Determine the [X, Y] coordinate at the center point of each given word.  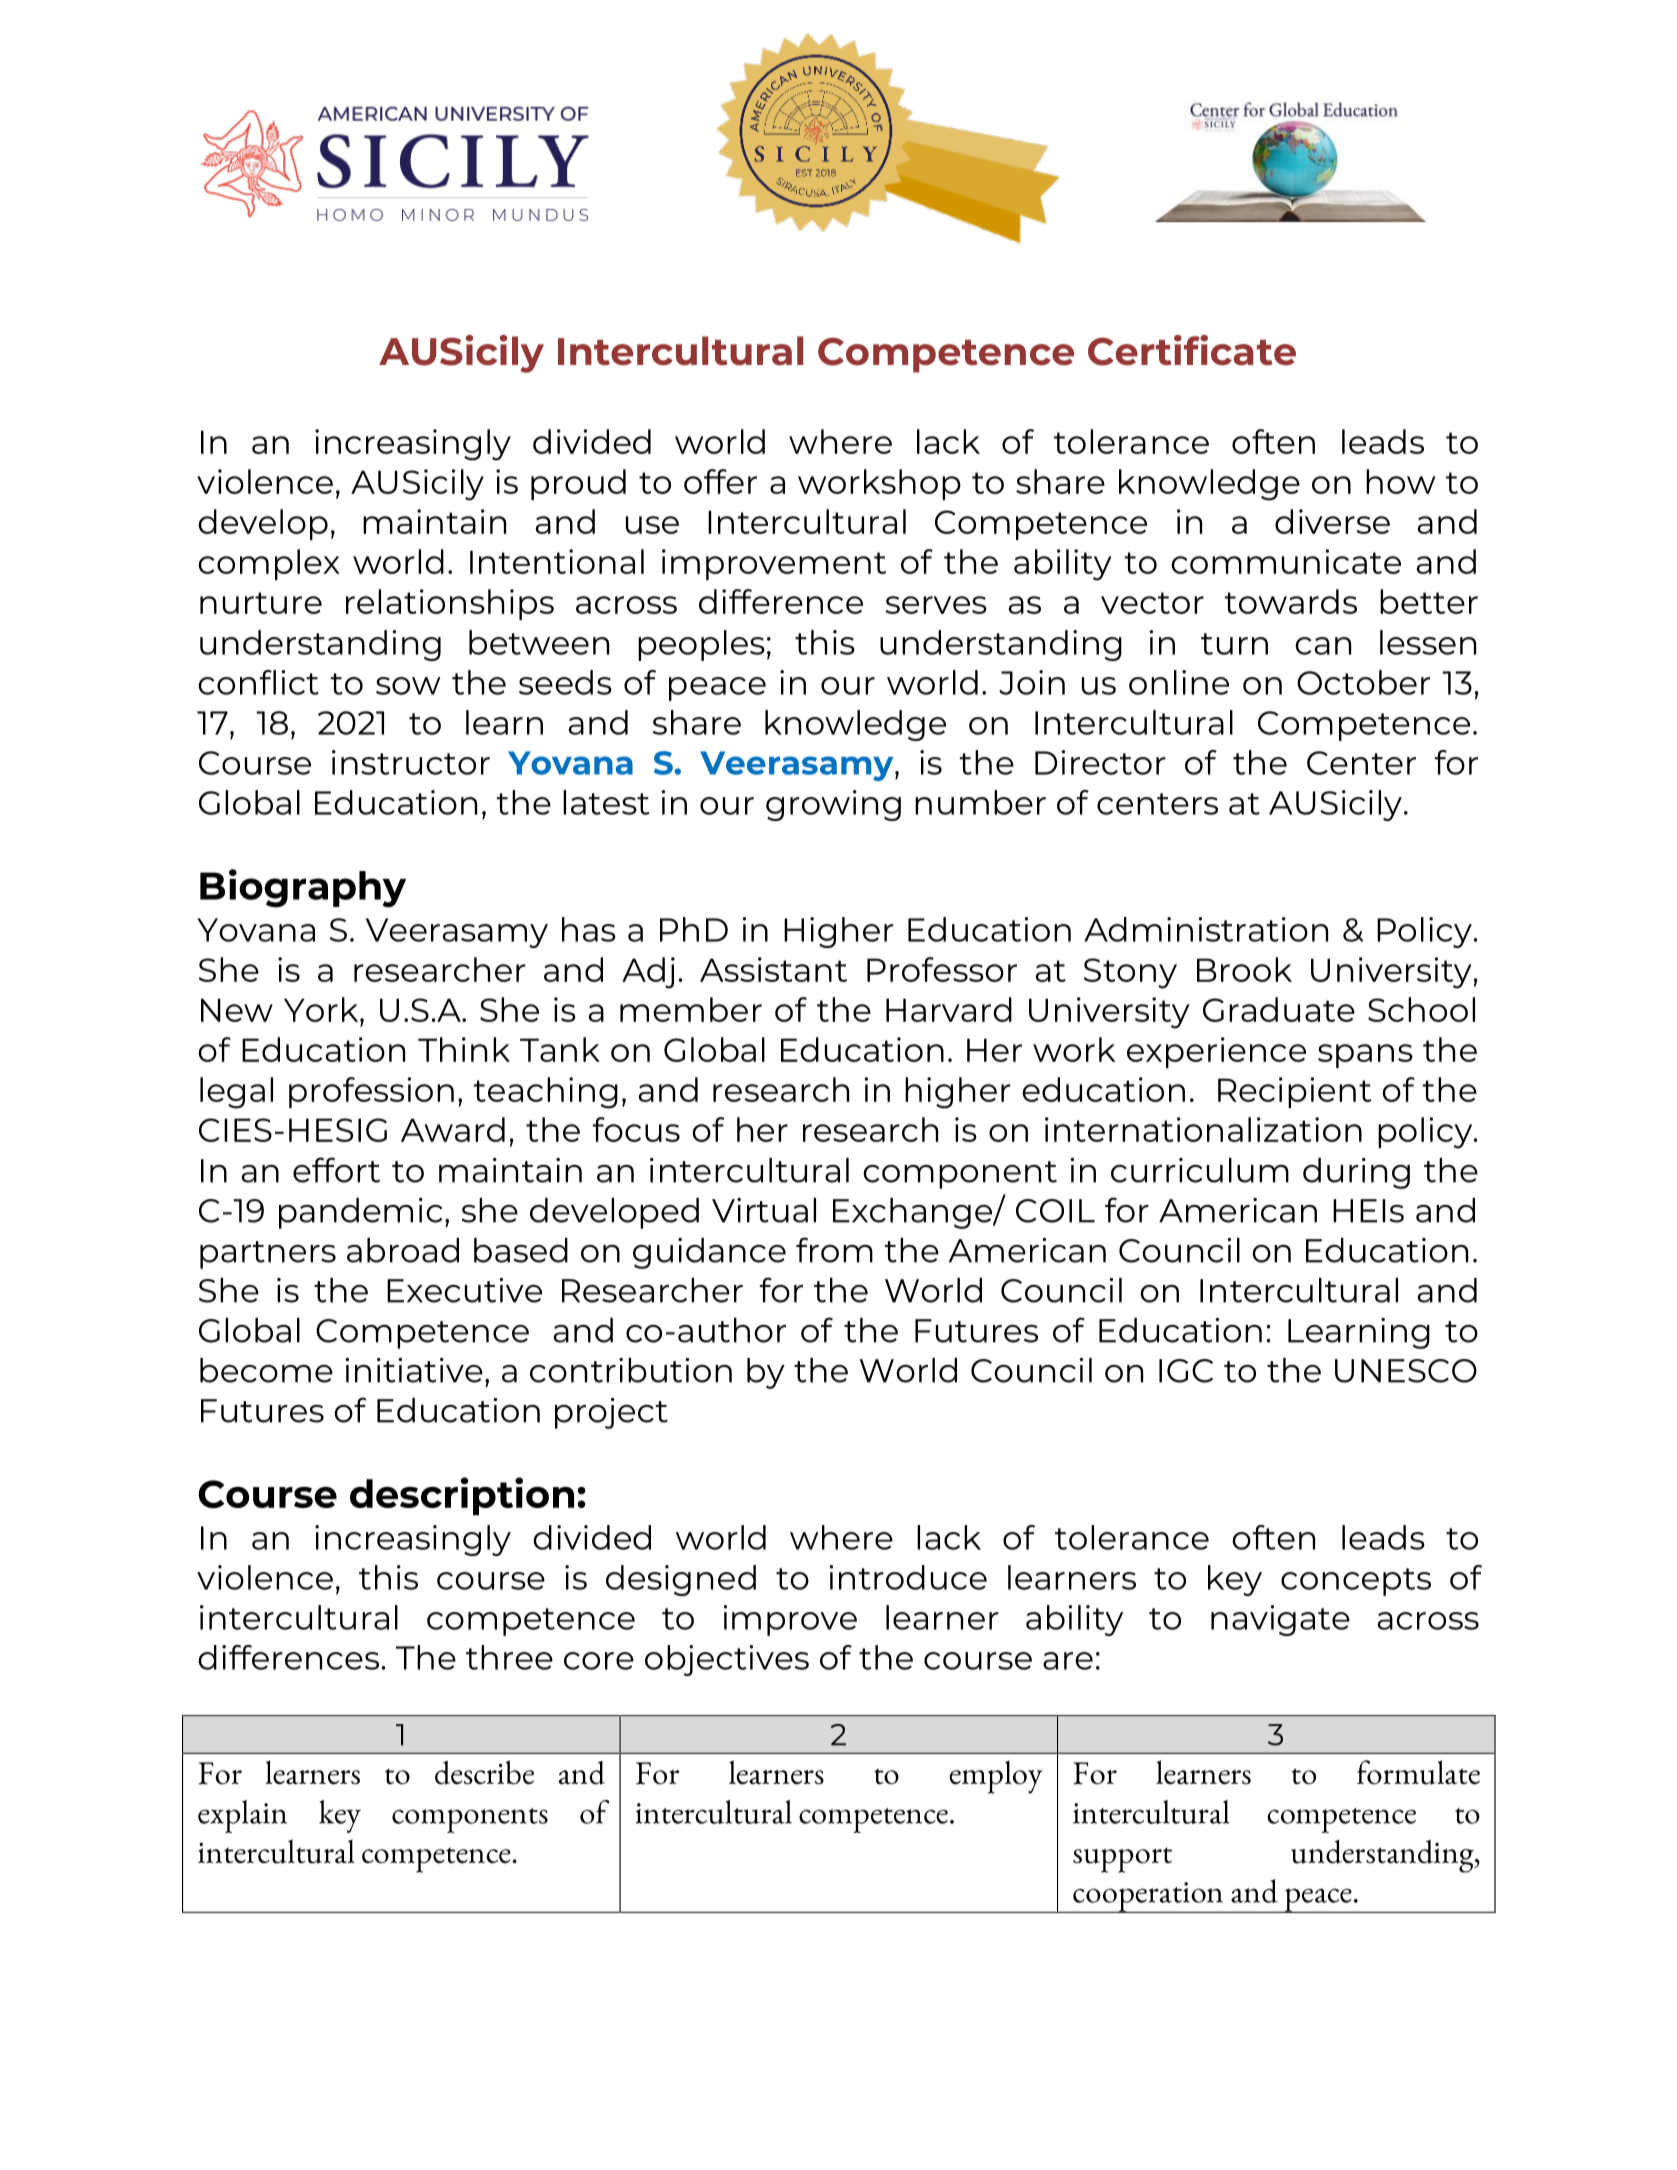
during [1356, 1173]
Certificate [1192, 350]
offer [720, 481]
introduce [908, 1577]
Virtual [764, 1210]
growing [833, 805]
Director [1100, 762]
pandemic [360, 1213]
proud [578, 484]
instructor [411, 762]
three [509, 1657]
